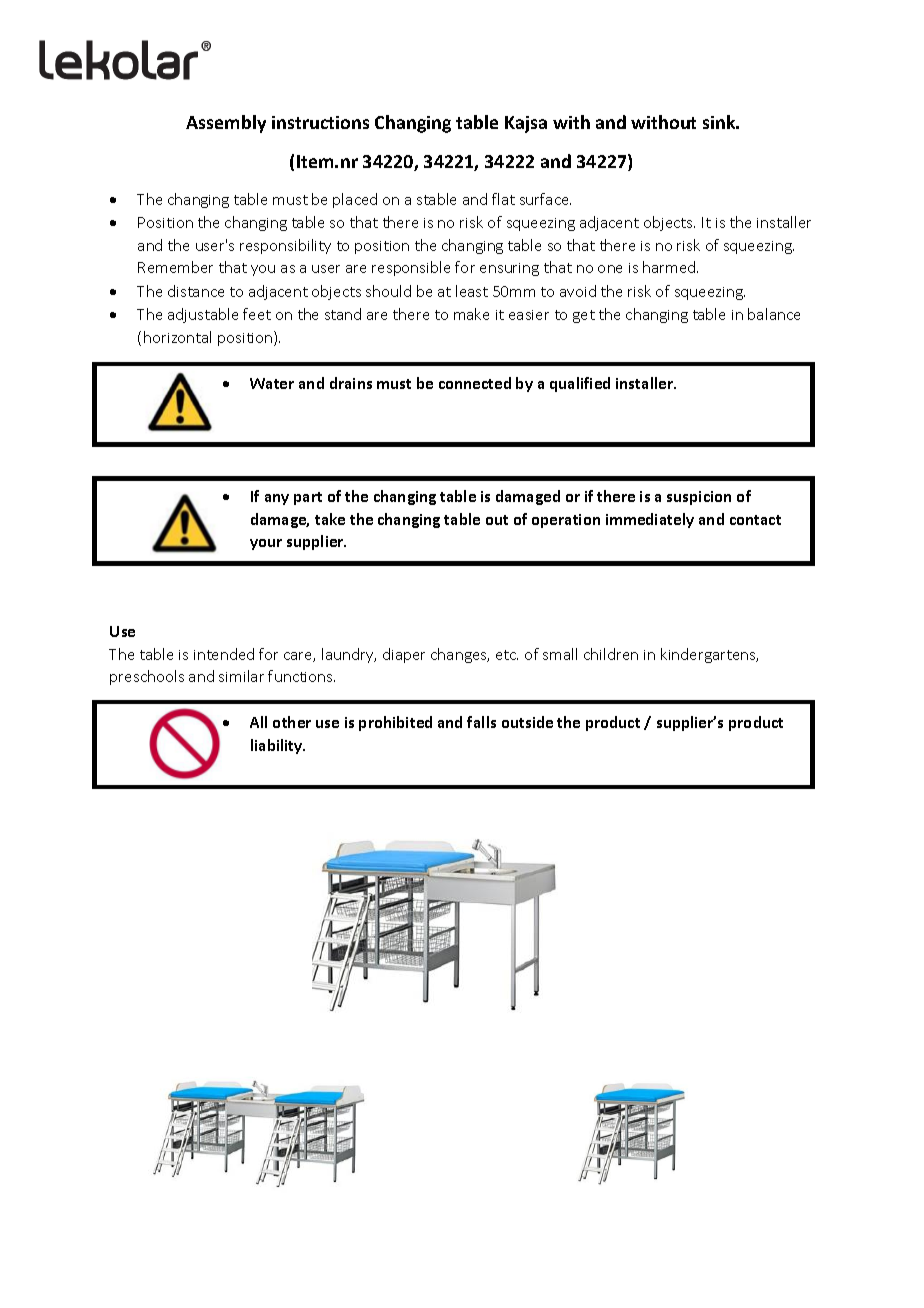  I want to click on liability, so click(278, 746).
